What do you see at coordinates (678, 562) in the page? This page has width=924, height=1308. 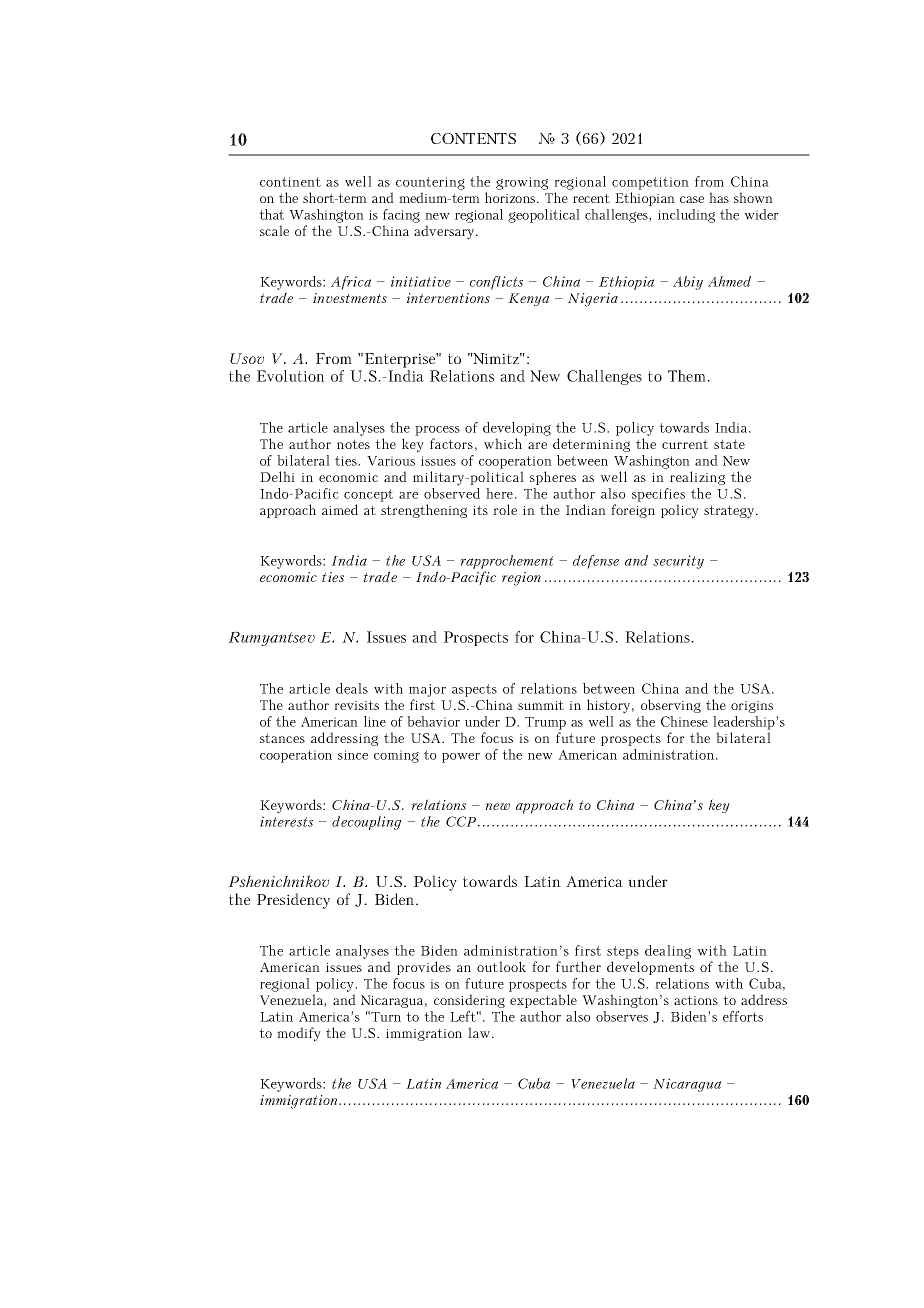 I see `security` at bounding box center [678, 562].
